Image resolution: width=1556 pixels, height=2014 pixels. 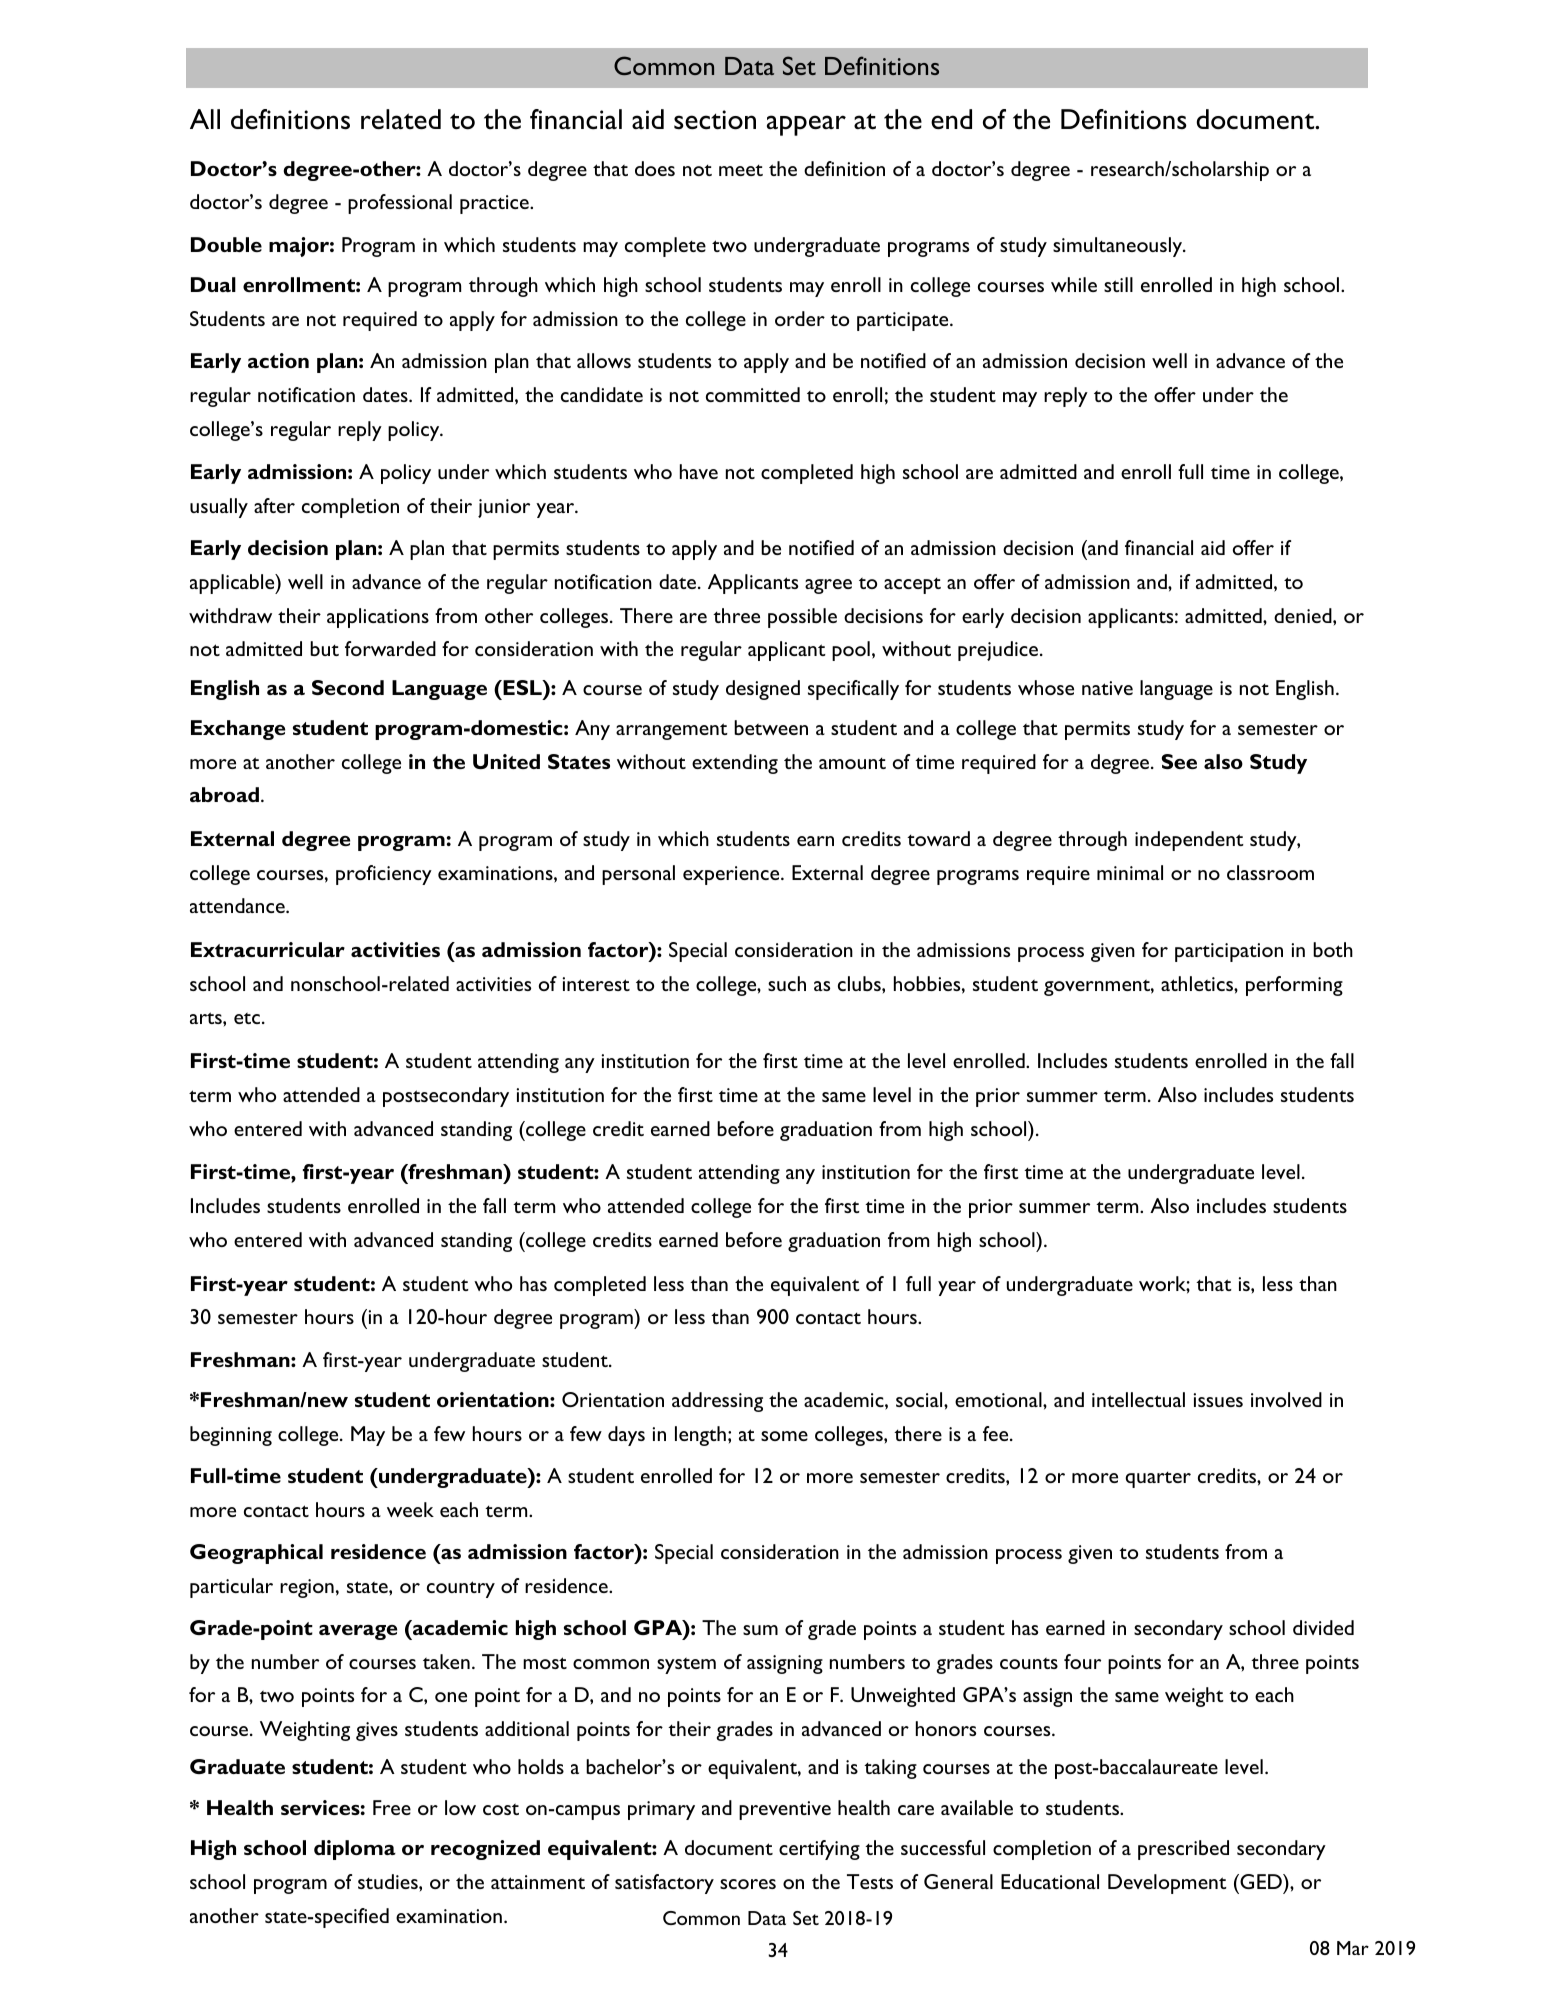 What do you see at coordinates (231, 1436) in the page?
I see `beginning` at bounding box center [231, 1436].
